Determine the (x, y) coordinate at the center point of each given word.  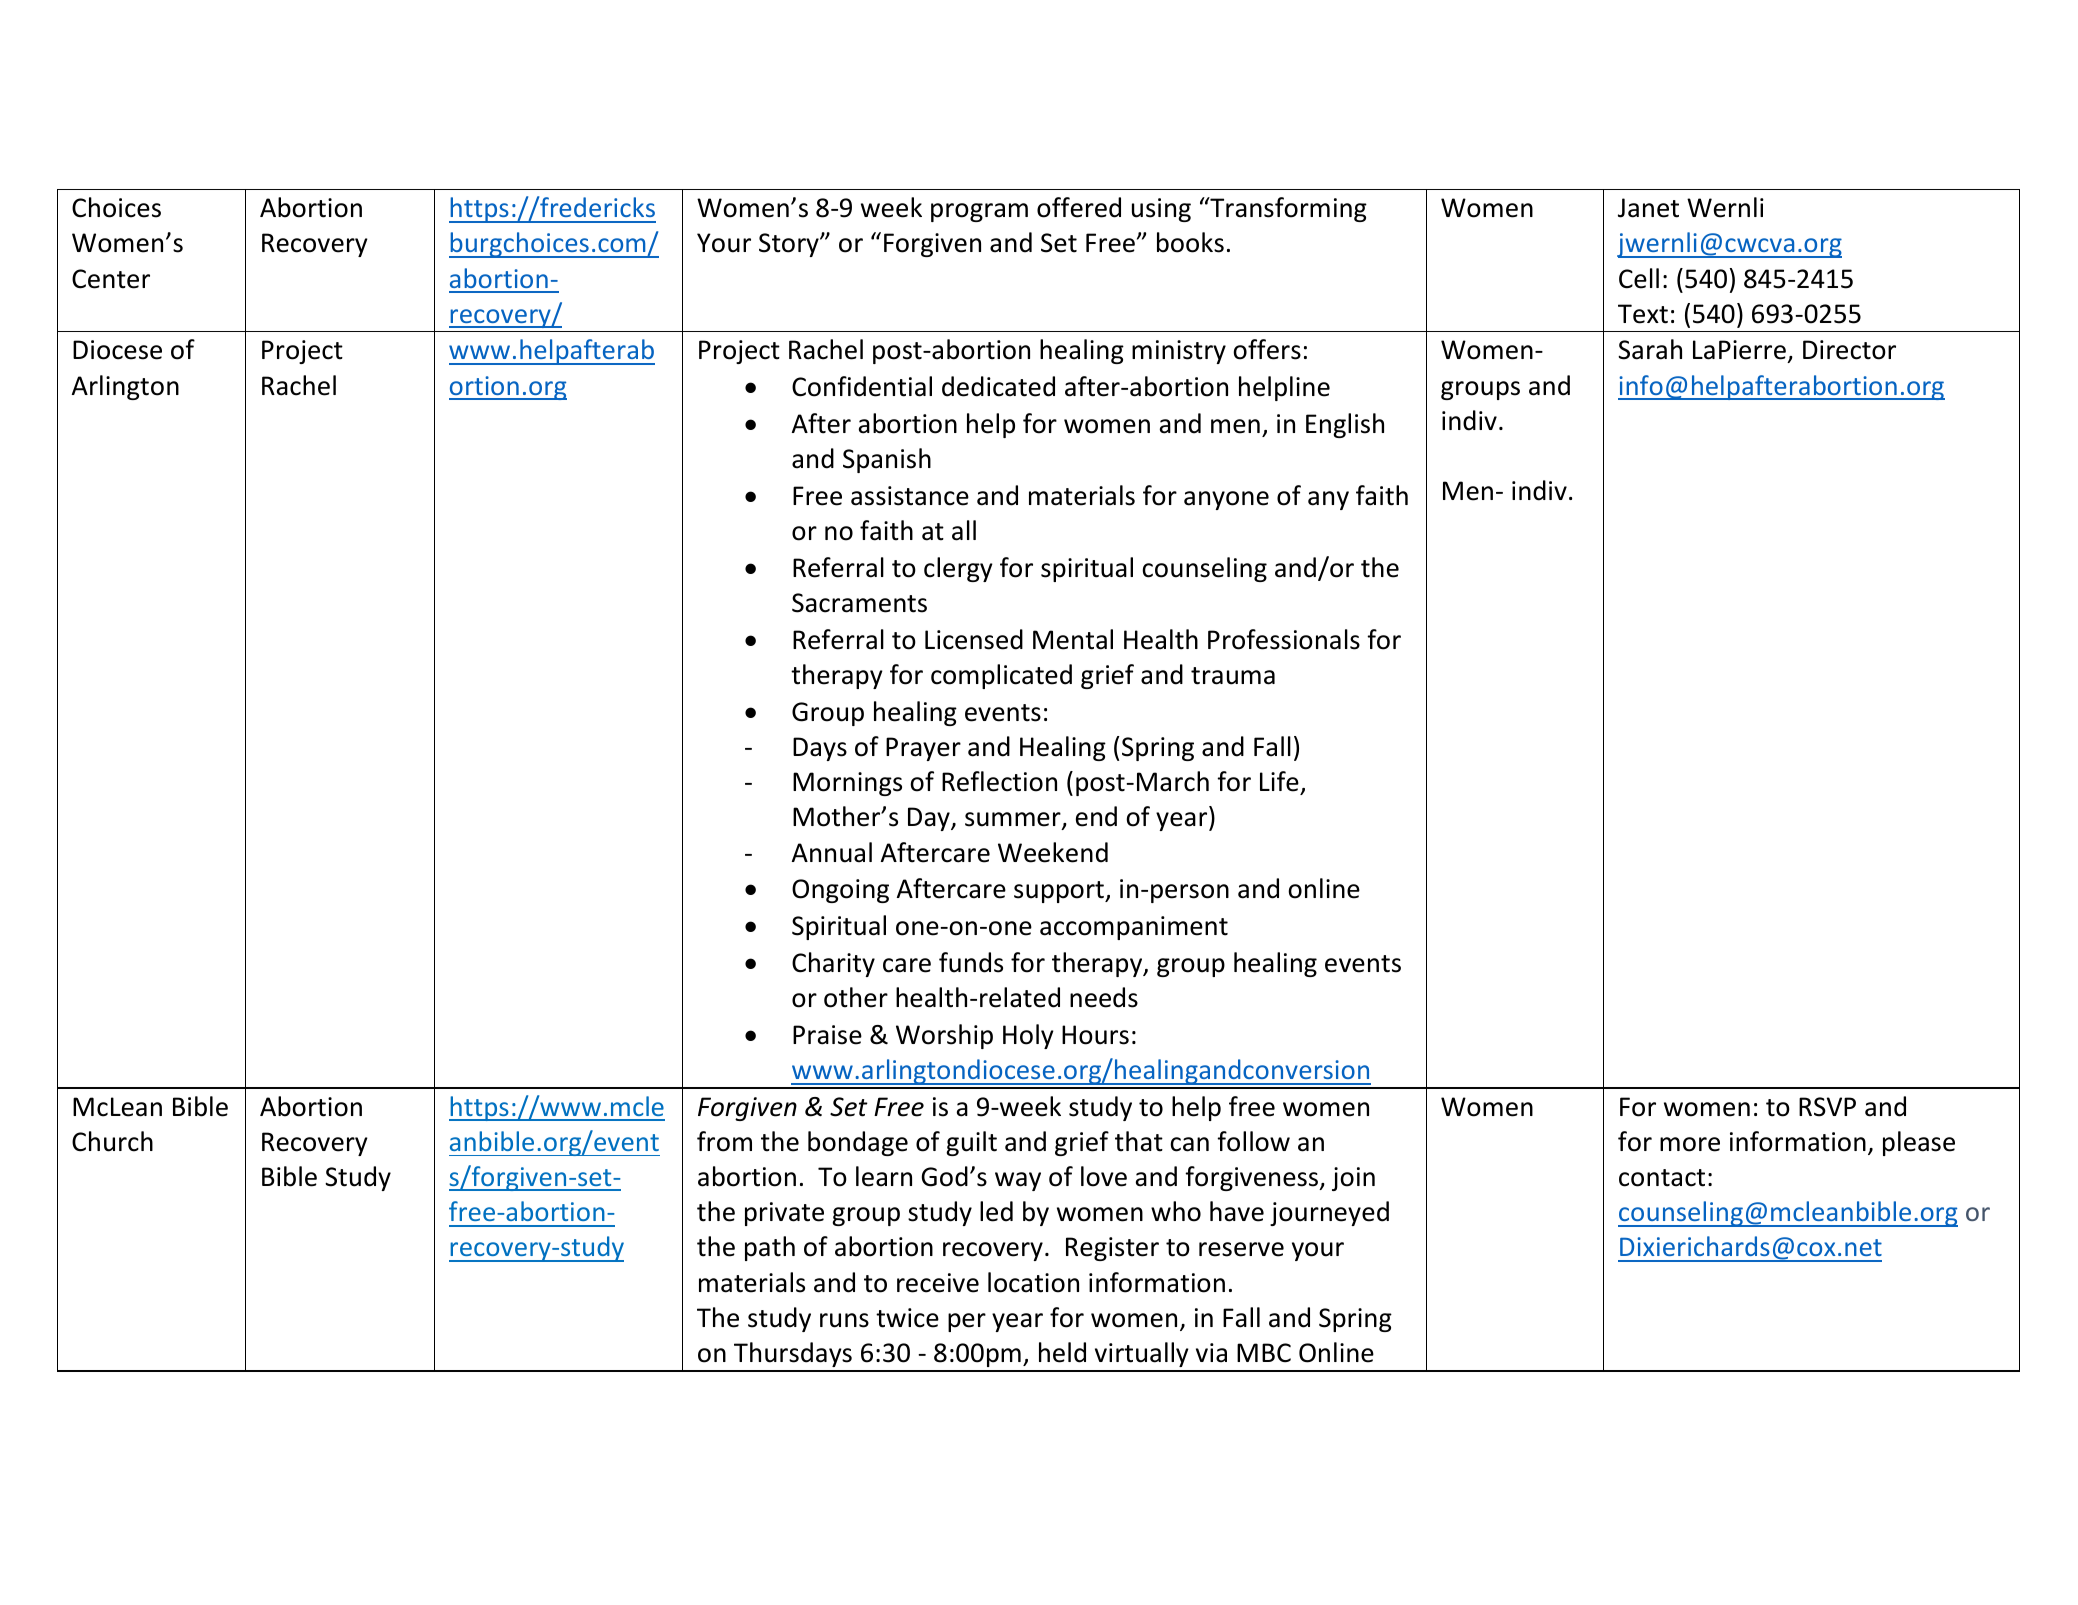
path (770, 1248)
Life (1279, 781)
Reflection (999, 781)
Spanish (887, 460)
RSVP (1827, 1107)
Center (111, 279)
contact (1662, 1178)
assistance (910, 496)
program (979, 212)
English (1345, 425)
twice (907, 1318)
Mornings (847, 784)
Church (112, 1141)
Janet (1648, 208)
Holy (1028, 1036)
